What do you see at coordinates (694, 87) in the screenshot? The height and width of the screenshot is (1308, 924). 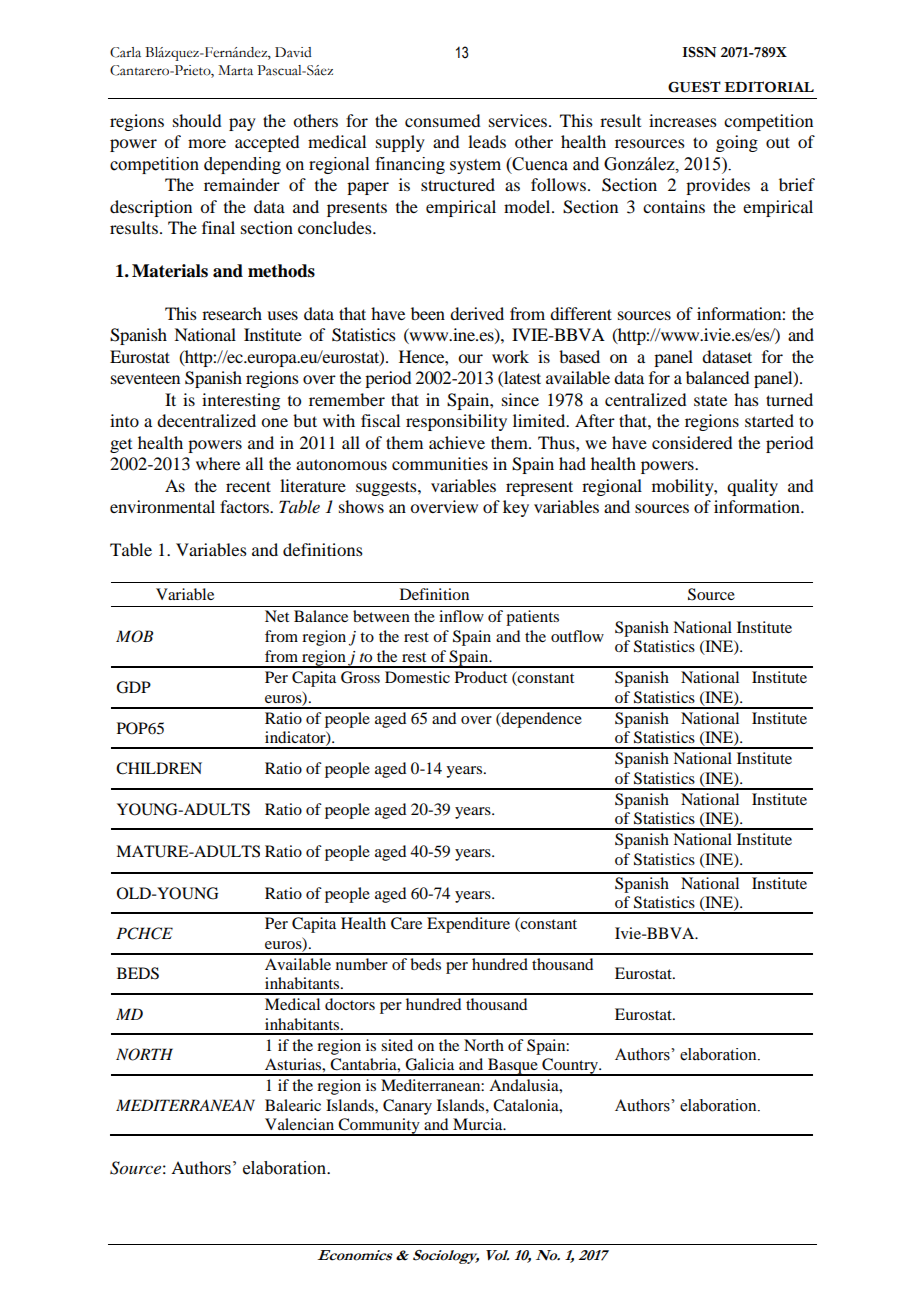 I see `GUEST` at bounding box center [694, 87].
